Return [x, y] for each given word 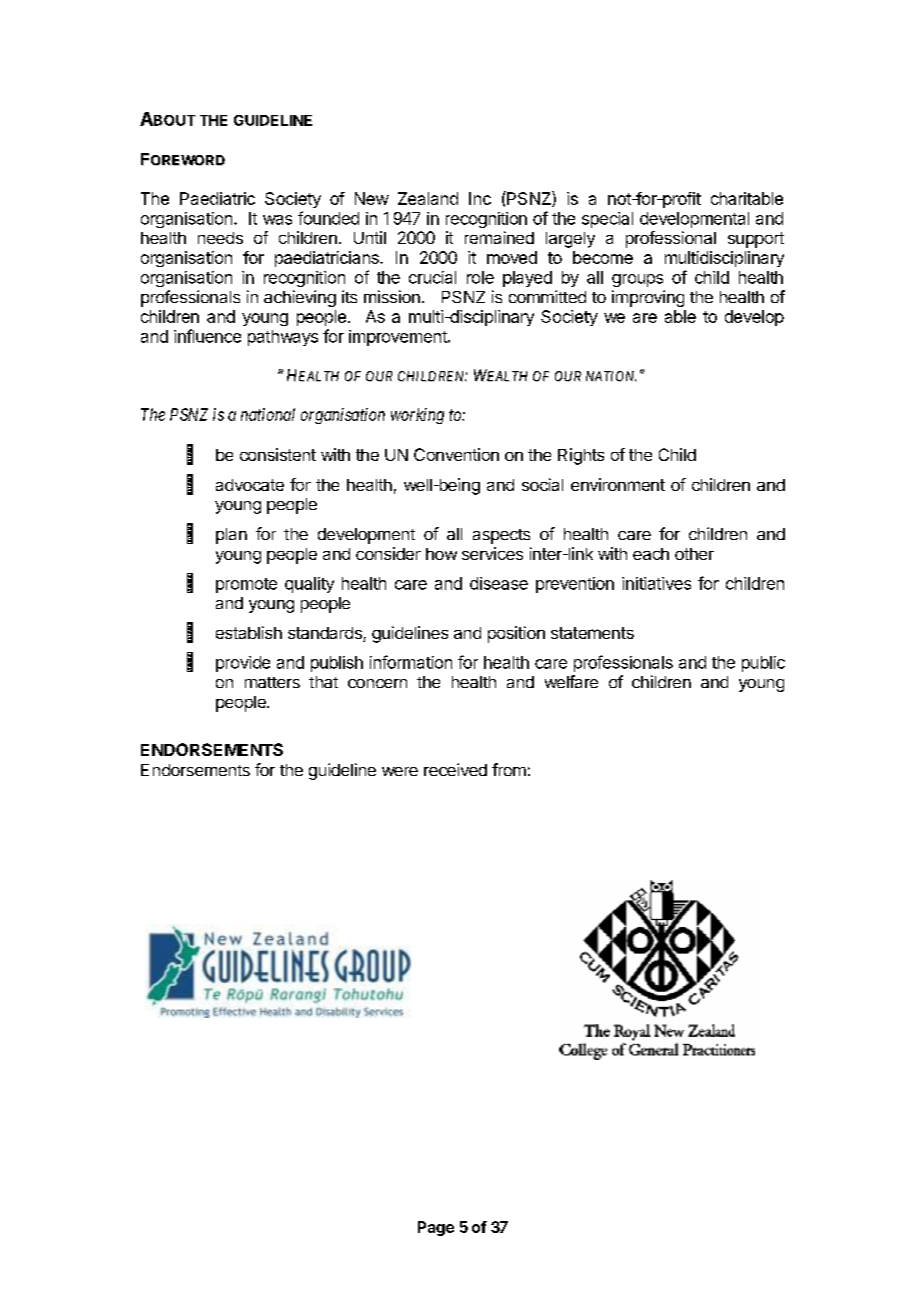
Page [436, 1228]
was [277, 220]
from [509, 769]
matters [272, 682]
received [455, 769]
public [763, 664]
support [756, 240]
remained [499, 237]
